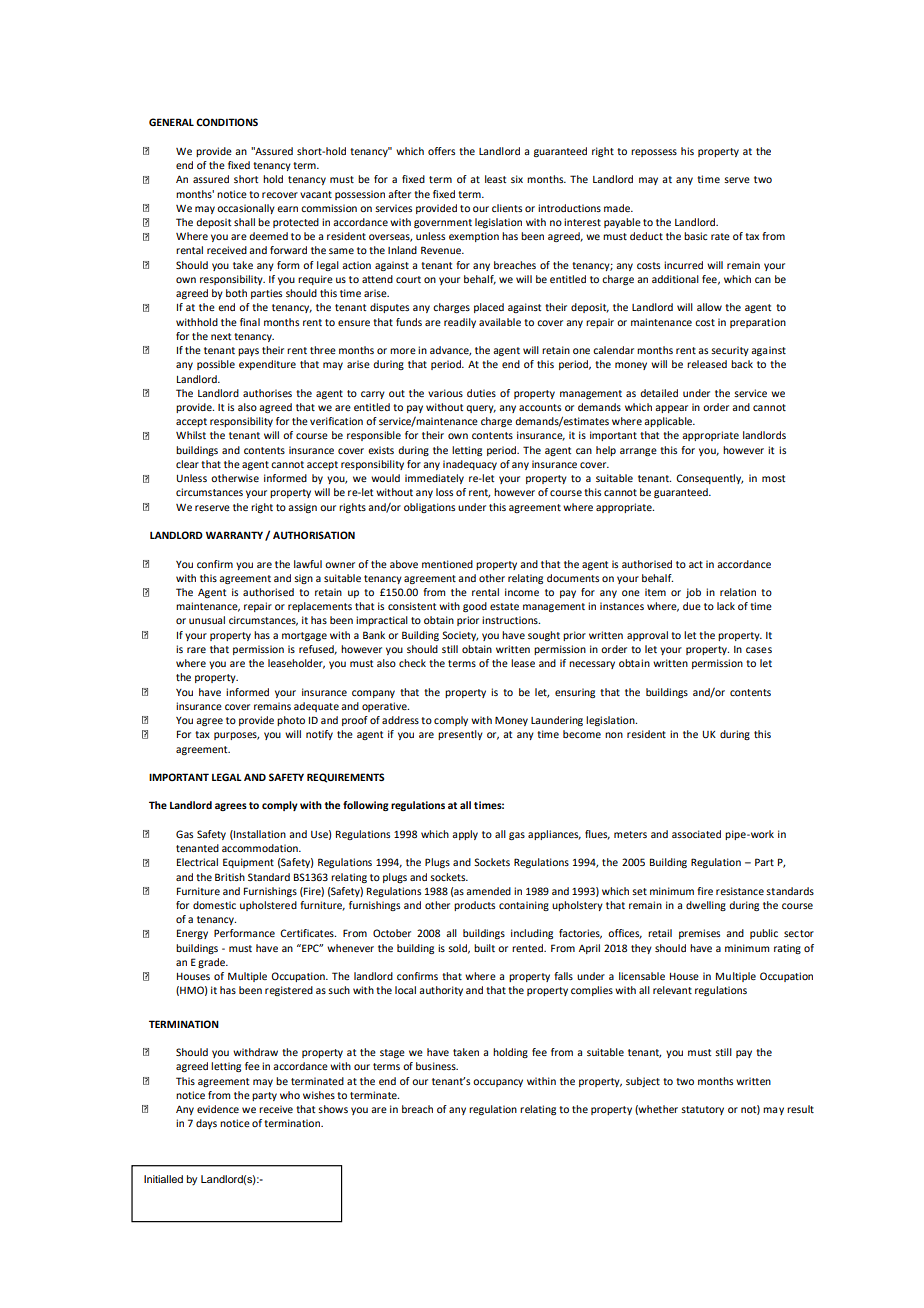 The image size is (924, 1308). What do you see at coordinates (267, 365) in the document?
I see `expenditure` at bounding box center [267, 365].
